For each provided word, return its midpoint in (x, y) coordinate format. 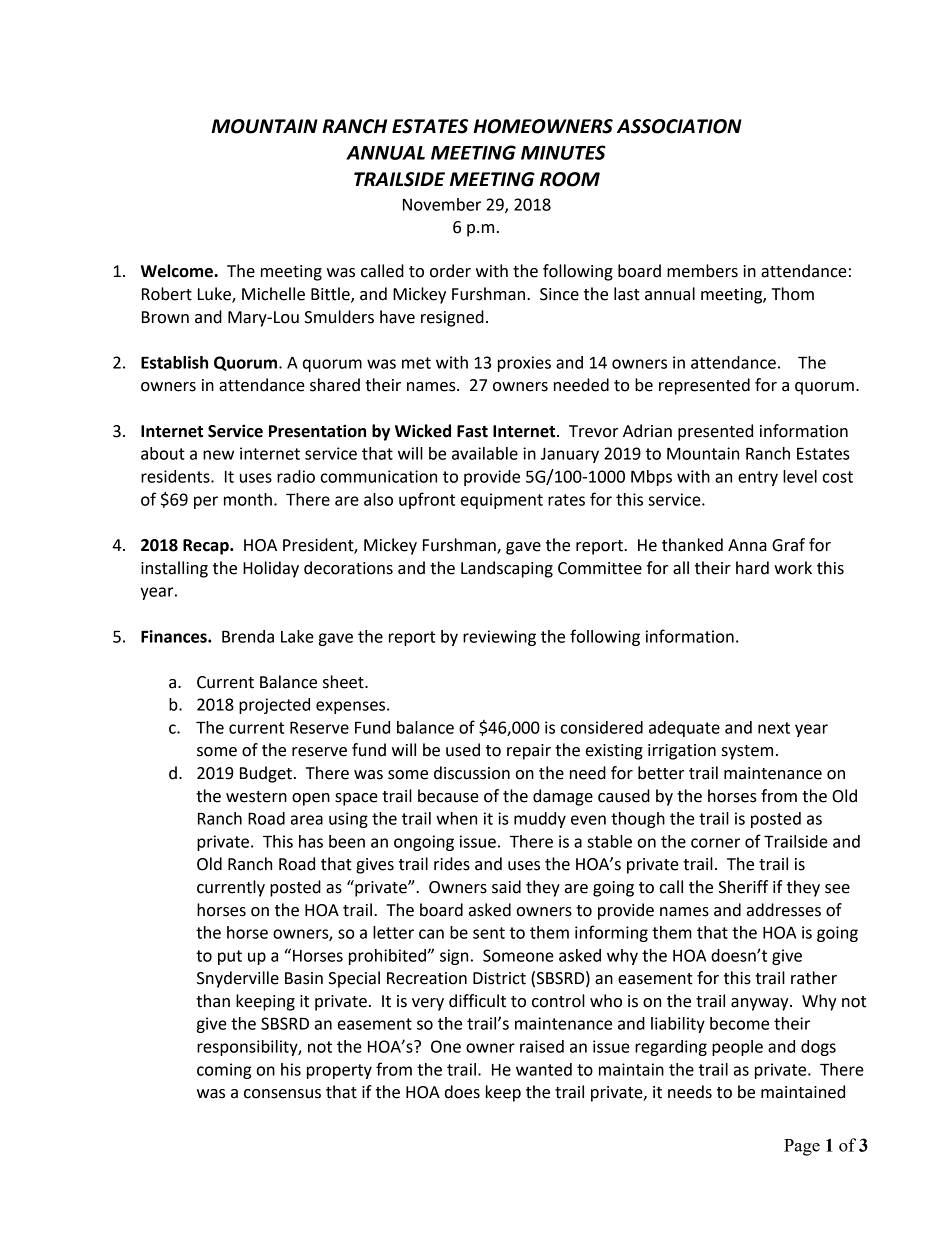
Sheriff (743, 887)
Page (802, 1147)
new (218, 455)
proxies (524, 364)
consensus (282, 1094)
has (311, 841)
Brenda (248, 636)
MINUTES (563, 152)
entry (758, 478)
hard (752, 568)
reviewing (499, 638)
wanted (544, 1069)
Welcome (178, 271)
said (506, 887)
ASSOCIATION (679, 126)
